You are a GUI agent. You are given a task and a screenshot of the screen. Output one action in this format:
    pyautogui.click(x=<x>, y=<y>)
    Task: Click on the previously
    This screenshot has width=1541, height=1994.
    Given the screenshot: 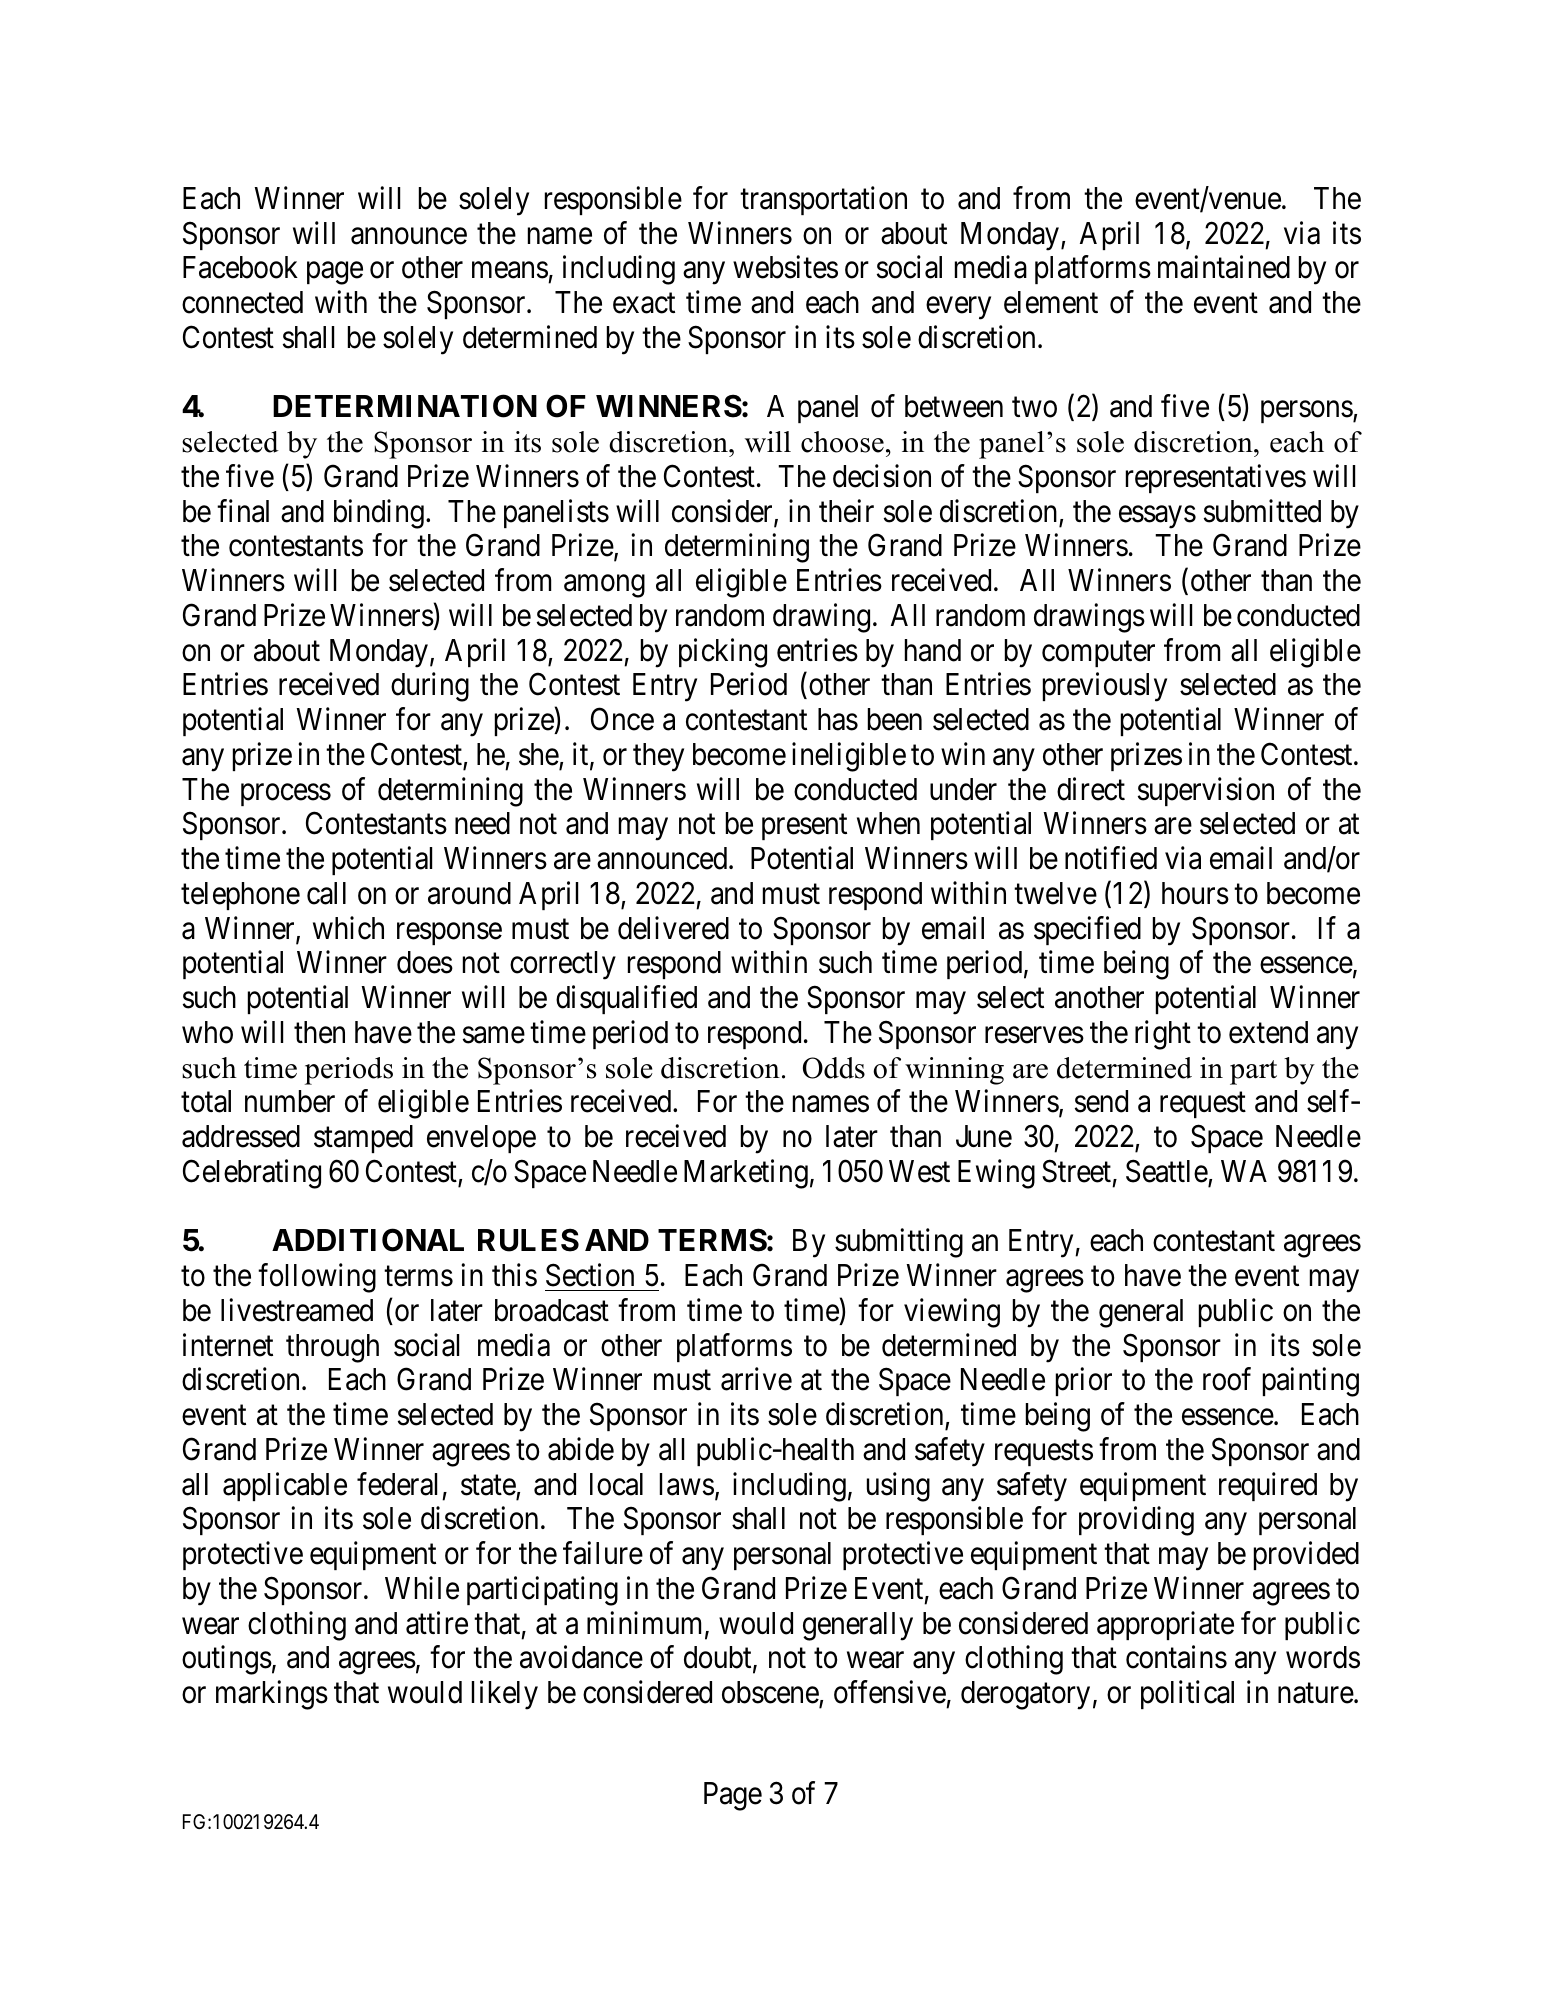 What is the action you would take?
    pyautogui.click(x=1105, y=687)
